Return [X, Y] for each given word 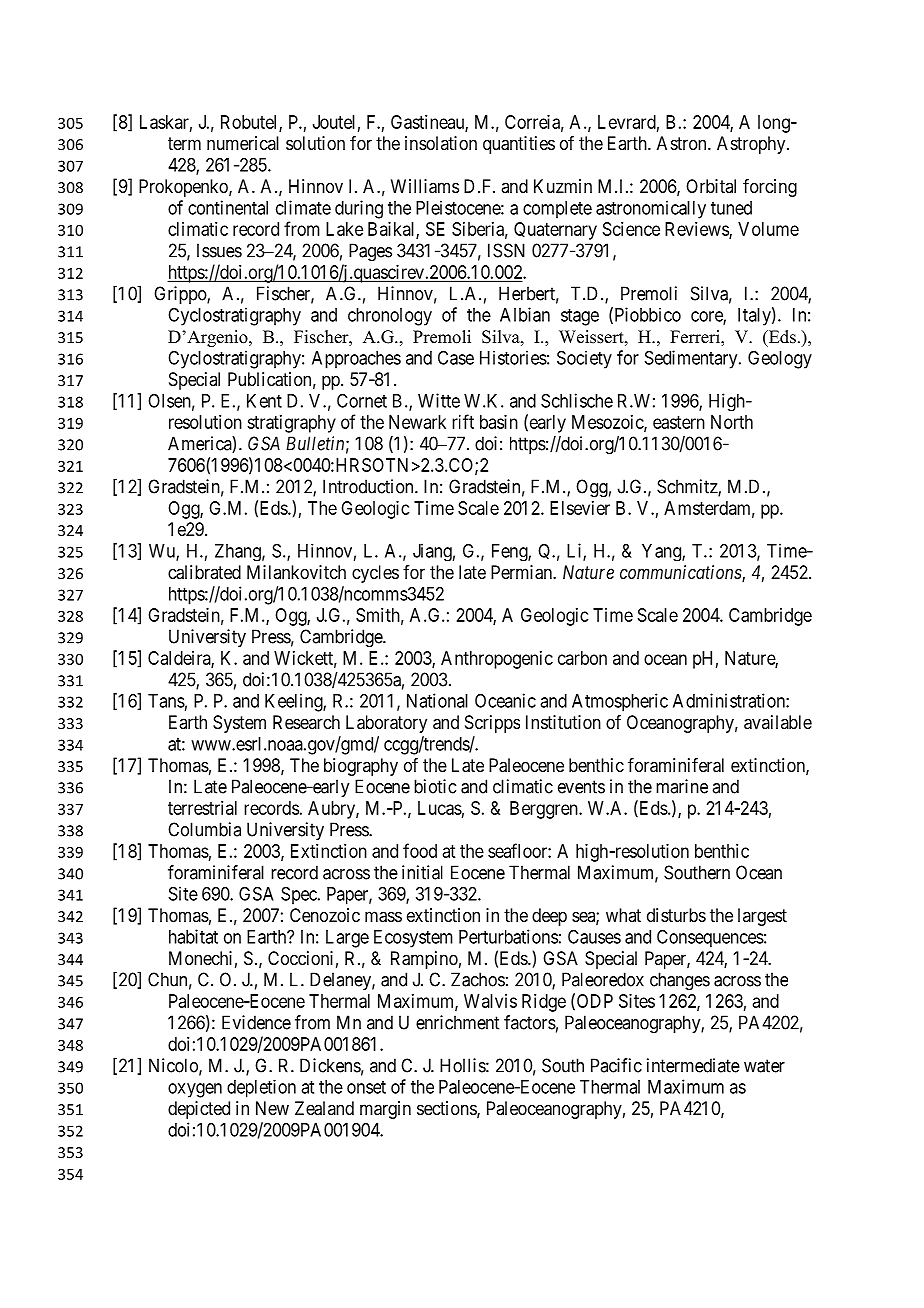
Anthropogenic [497, 660]
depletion [261, 1089]
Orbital [711, 186]
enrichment [457, 1022]
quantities [519, 145]
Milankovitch [296, 572]
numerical [243, 143]
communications [681, 573]
